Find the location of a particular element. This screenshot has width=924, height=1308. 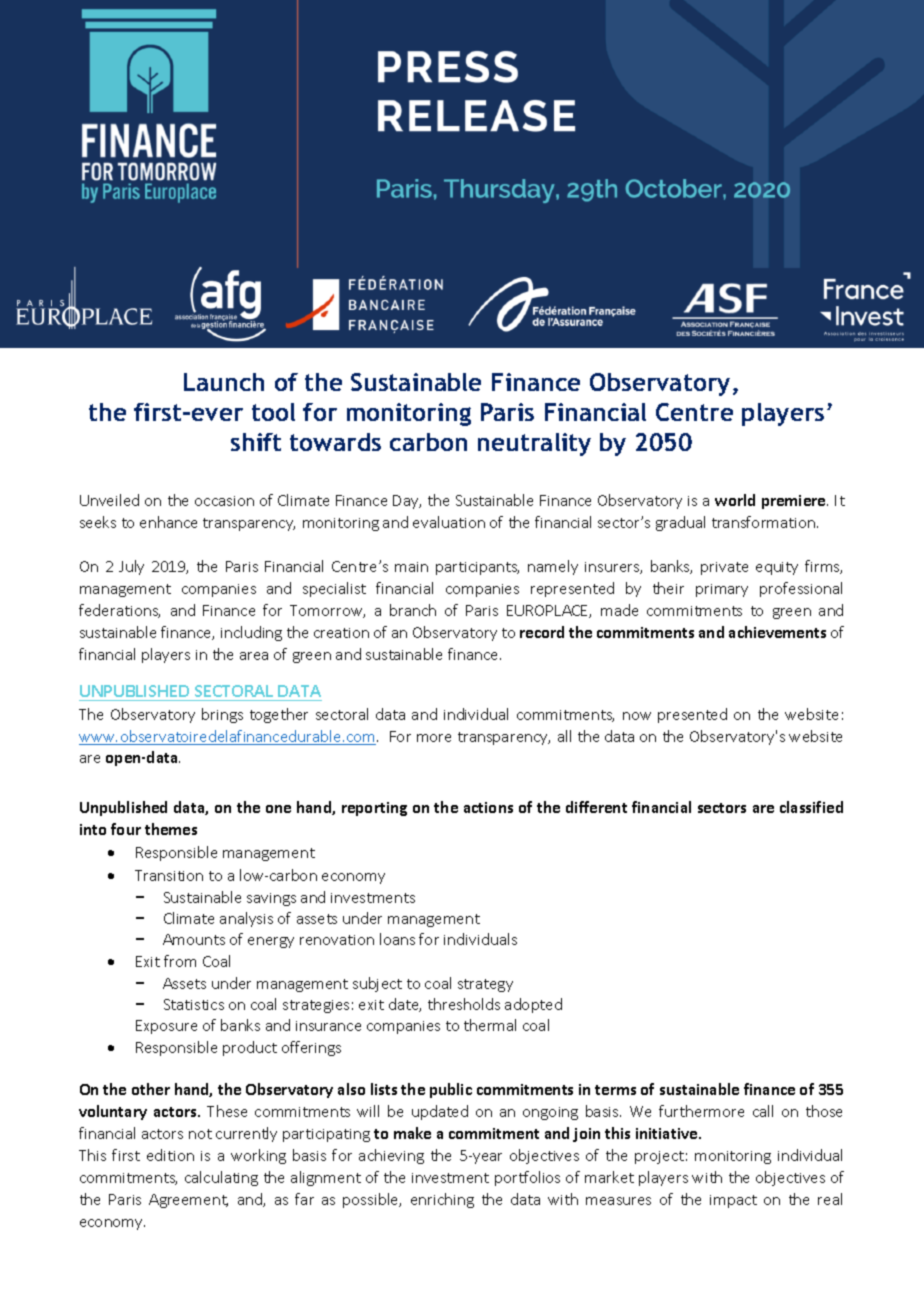

enriching is located at coordinates (442, 1200).
